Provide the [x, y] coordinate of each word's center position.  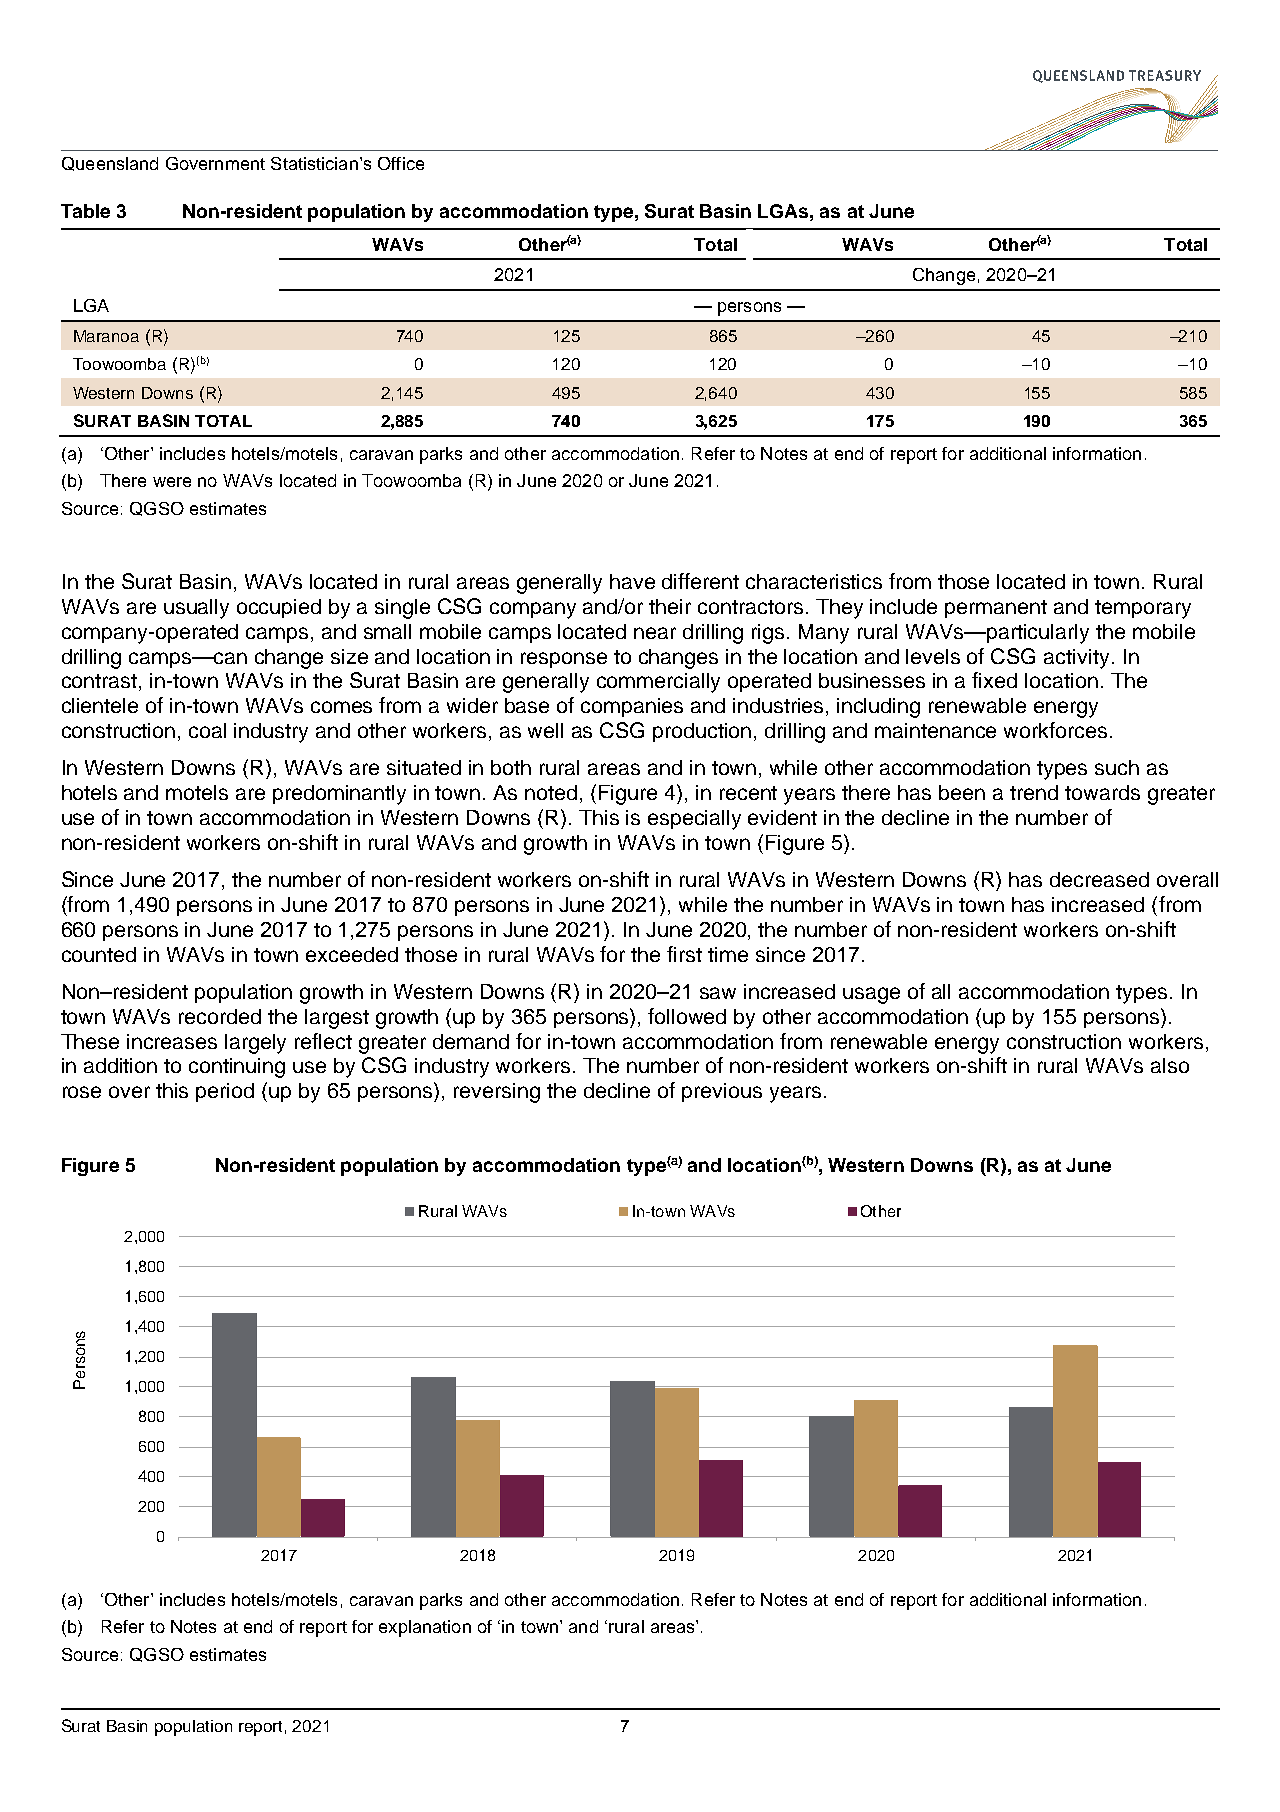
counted [99, 954]
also [1170, 1065]
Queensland [110, 164]
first [684, 954]
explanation [425, 1628]
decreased [1099, 879]
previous [722, 1092]
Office [401, 163]
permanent [996, 609]
